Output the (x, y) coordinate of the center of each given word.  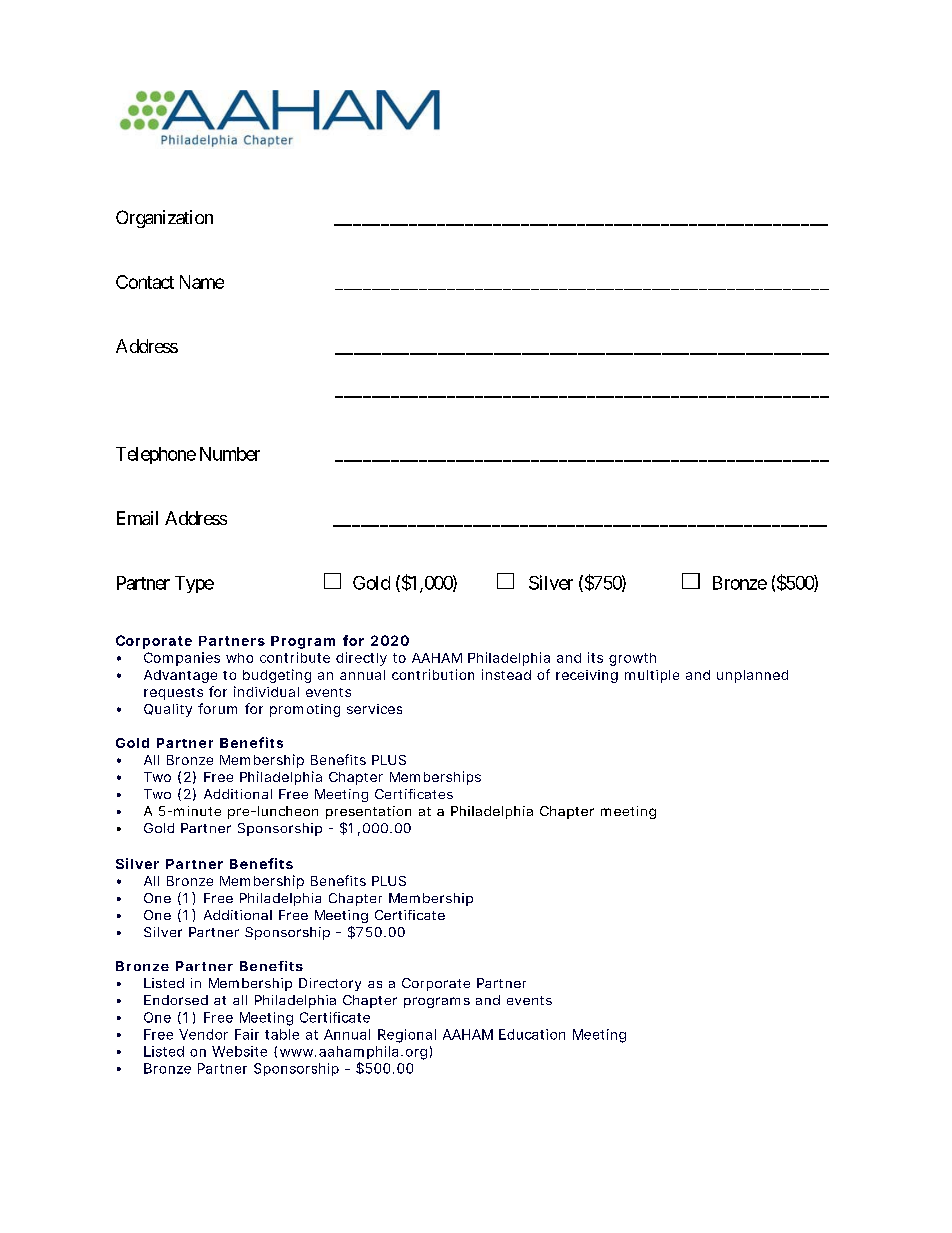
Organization (164, 219)
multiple (652, 676)
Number (230, 454)
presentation (368, 812)
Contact (145, 282)
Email (137, 518)
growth (632, 659)
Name (202, 282)
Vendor (203, 1034)
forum (217, 708)
